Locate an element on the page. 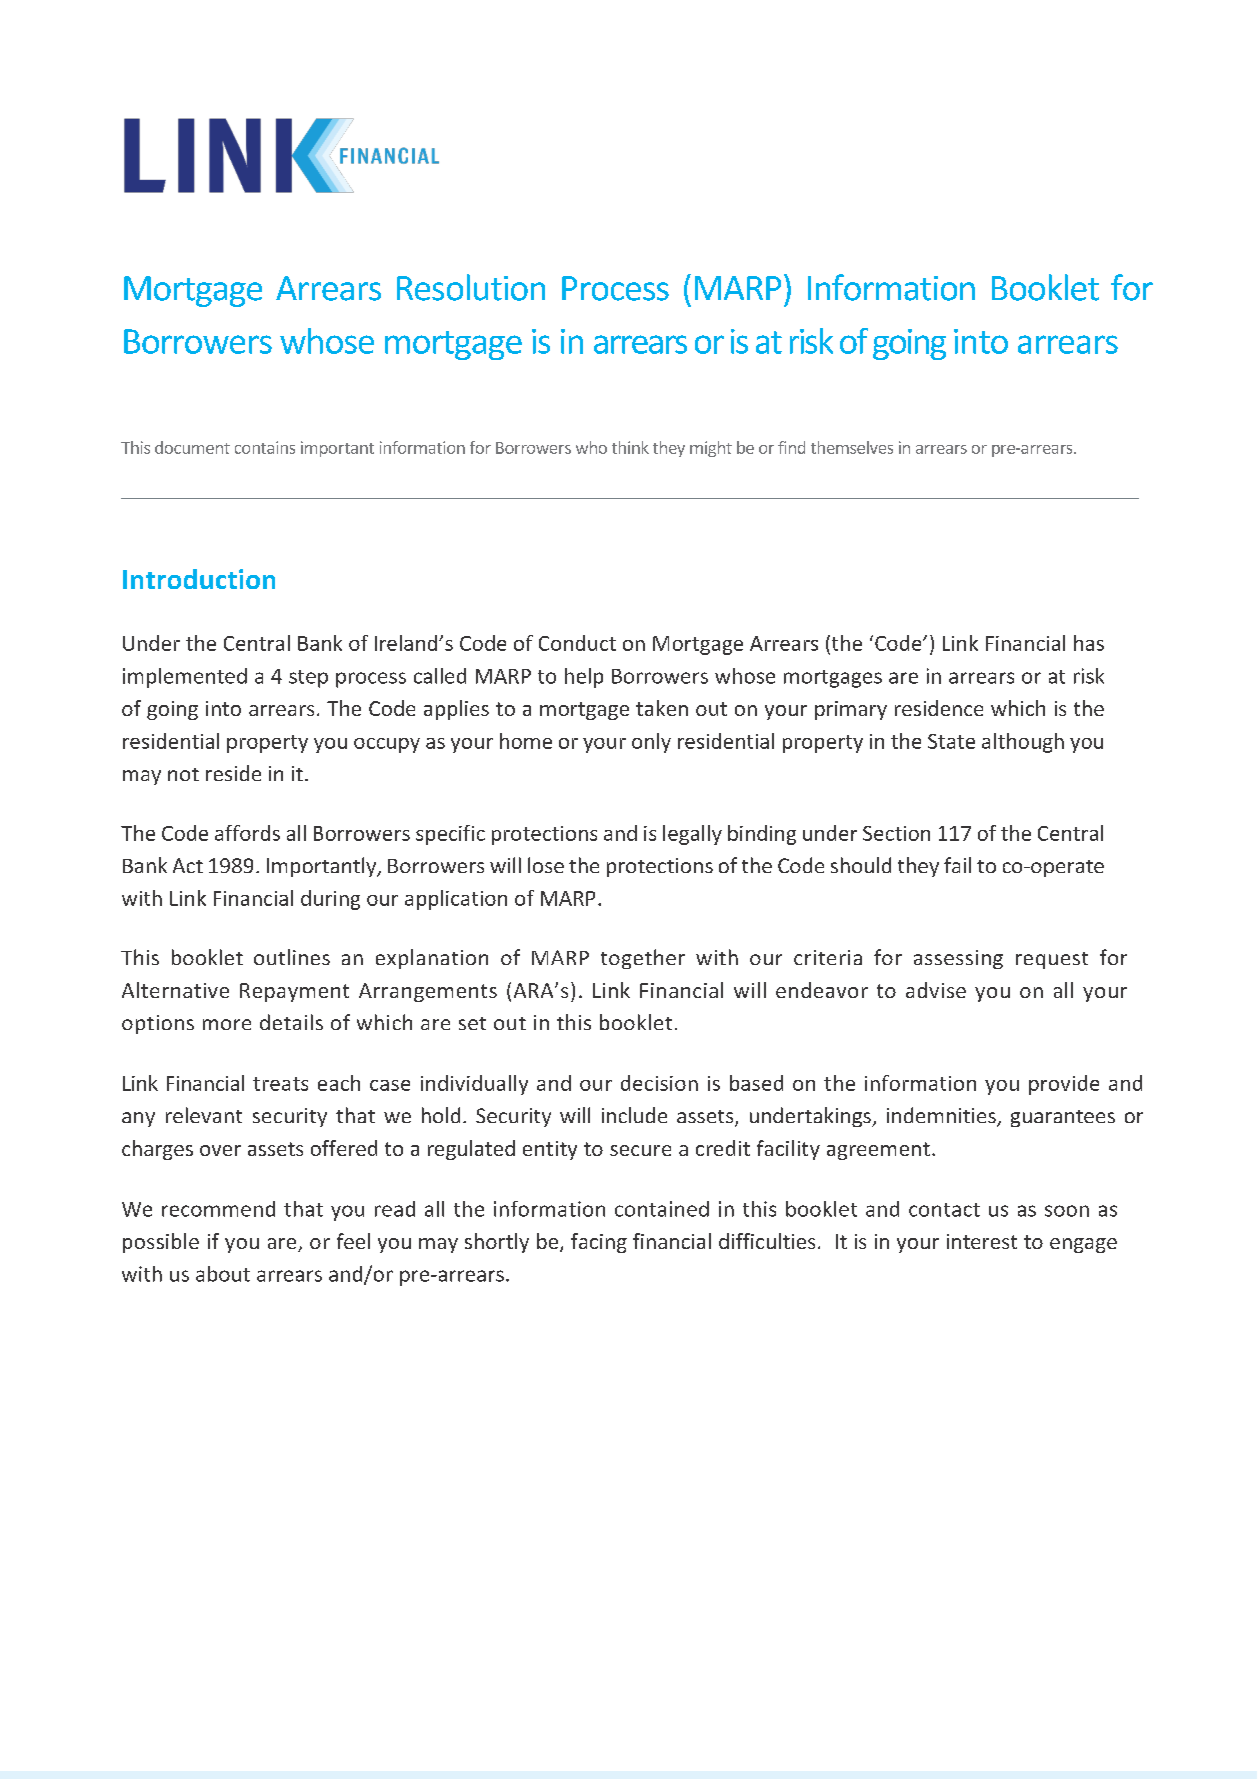 This image has width=1259, height=1779. outlines is located at coordinates (292, 957).
